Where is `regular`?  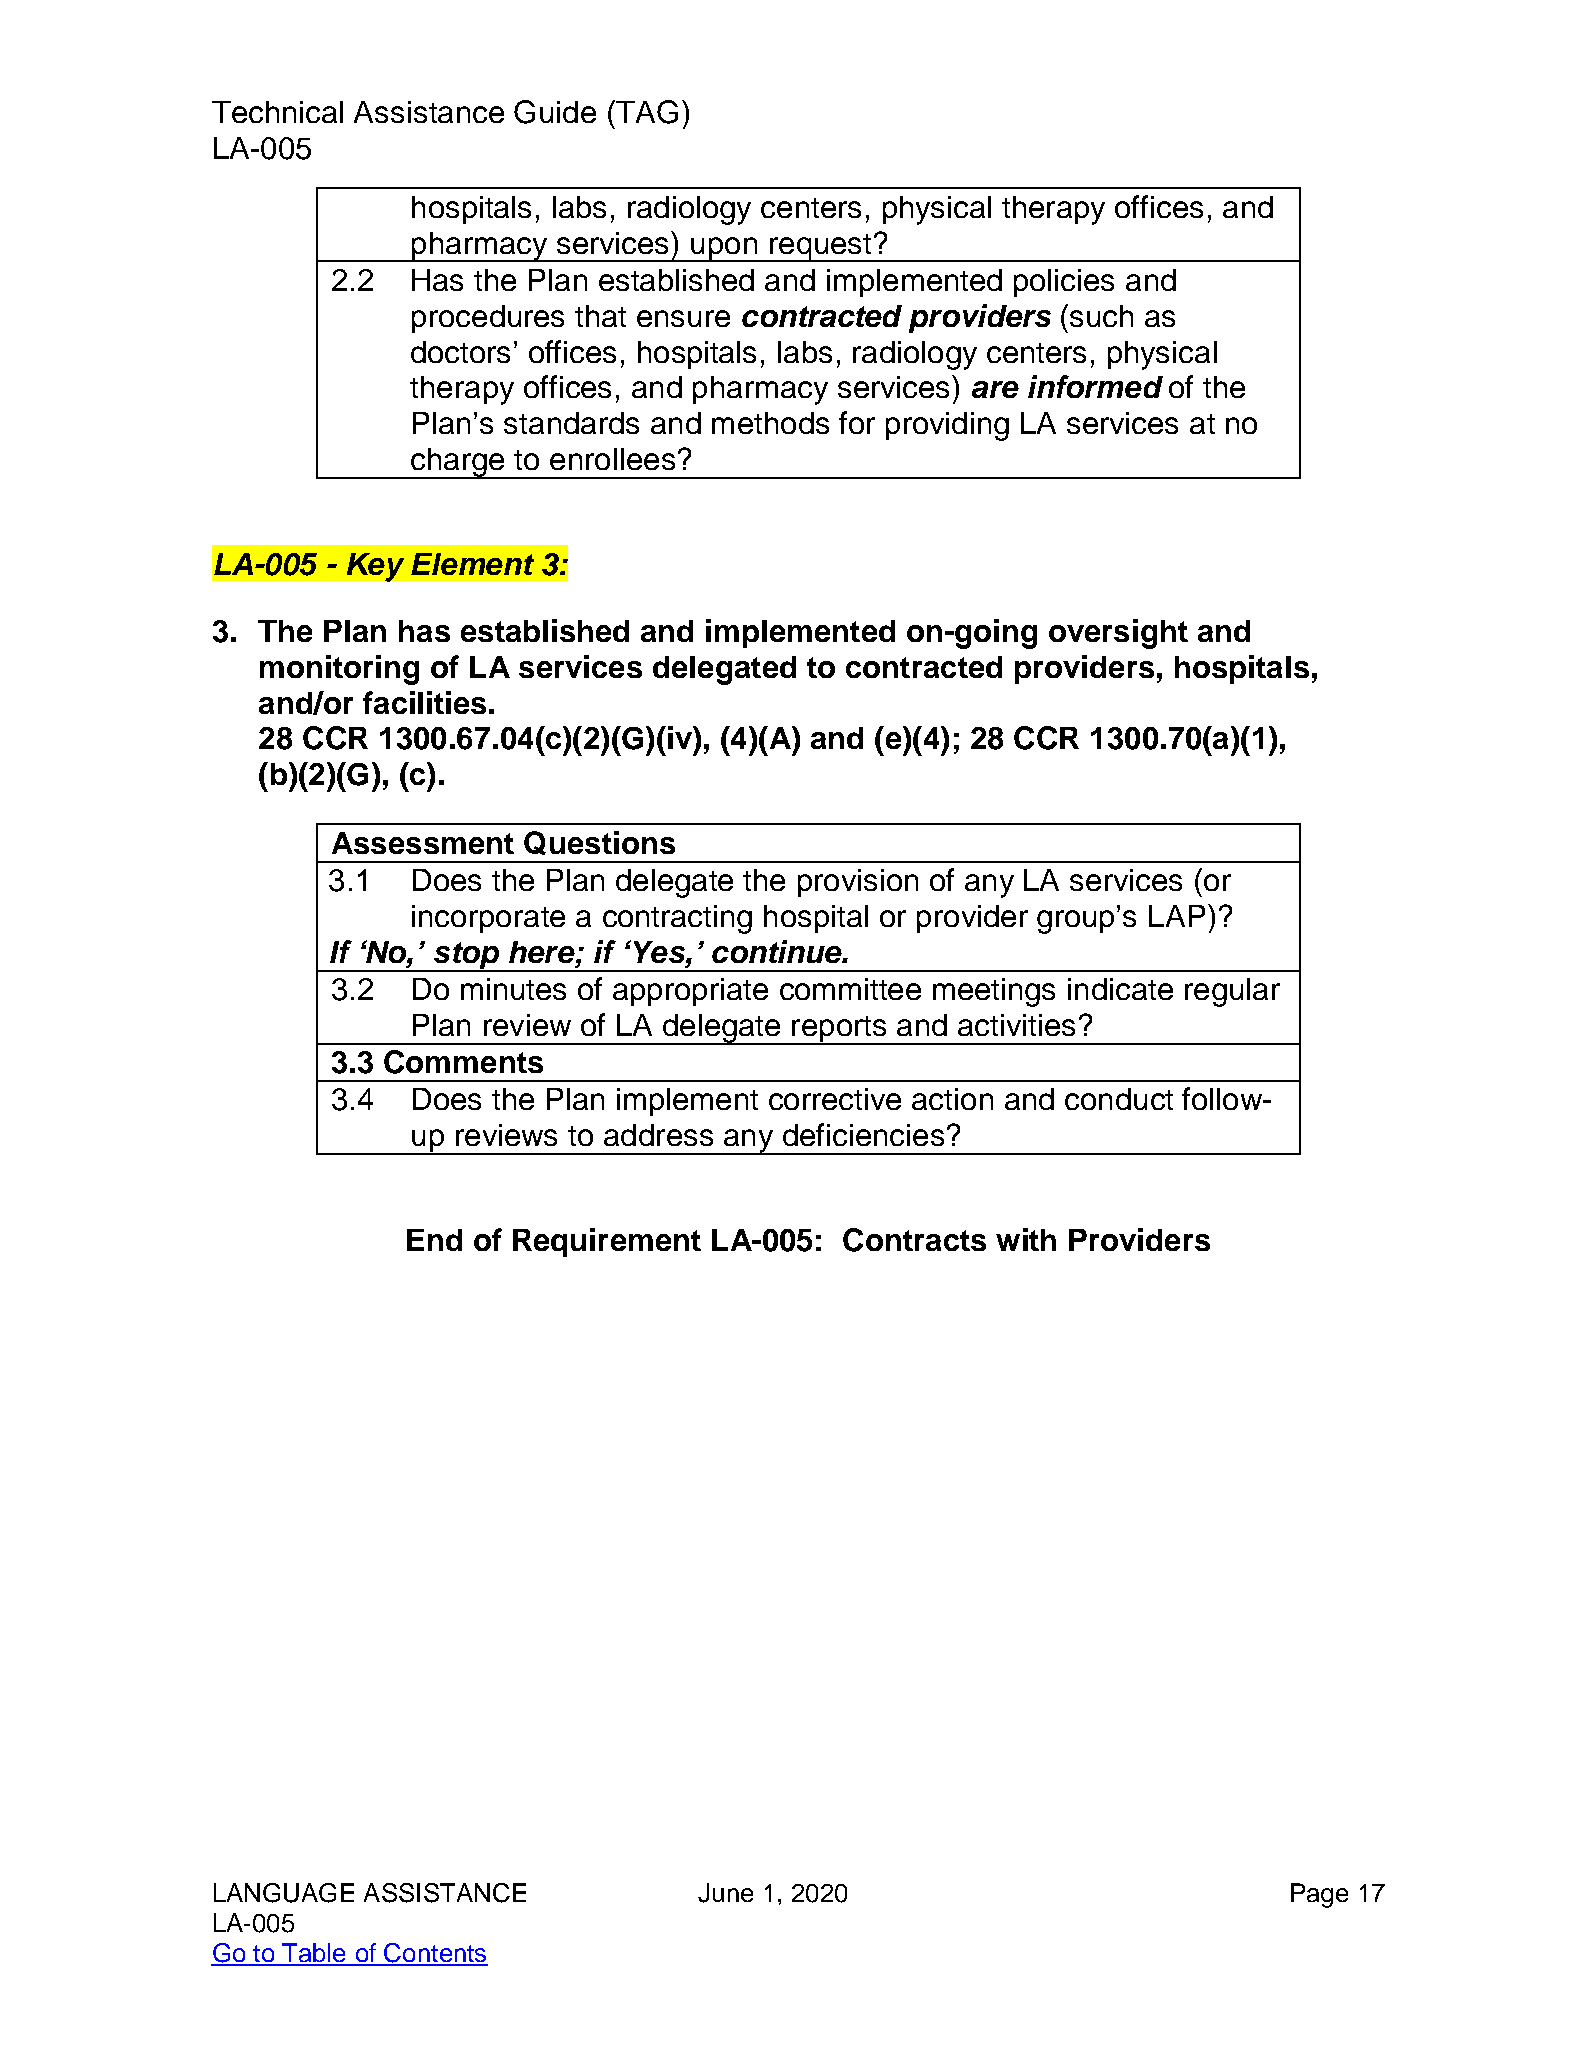
regular is located at coordinates (1232, 992).
